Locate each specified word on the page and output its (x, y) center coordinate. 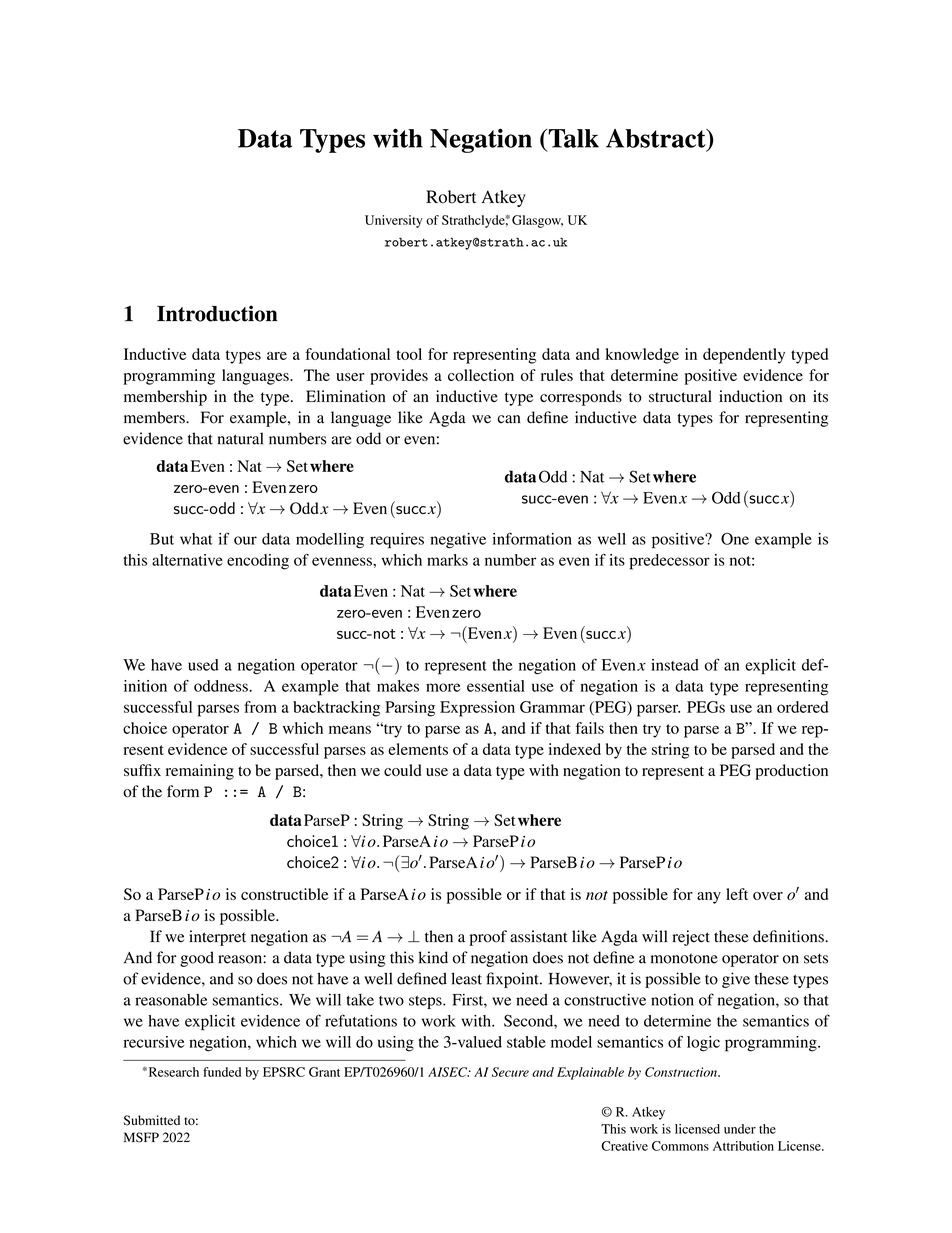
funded (222, 1072)
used (203, 665)
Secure (510, 1072)
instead (675, 665)
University (394, 221)
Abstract (657, 138)
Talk (572, 138)
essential (496, 686)
